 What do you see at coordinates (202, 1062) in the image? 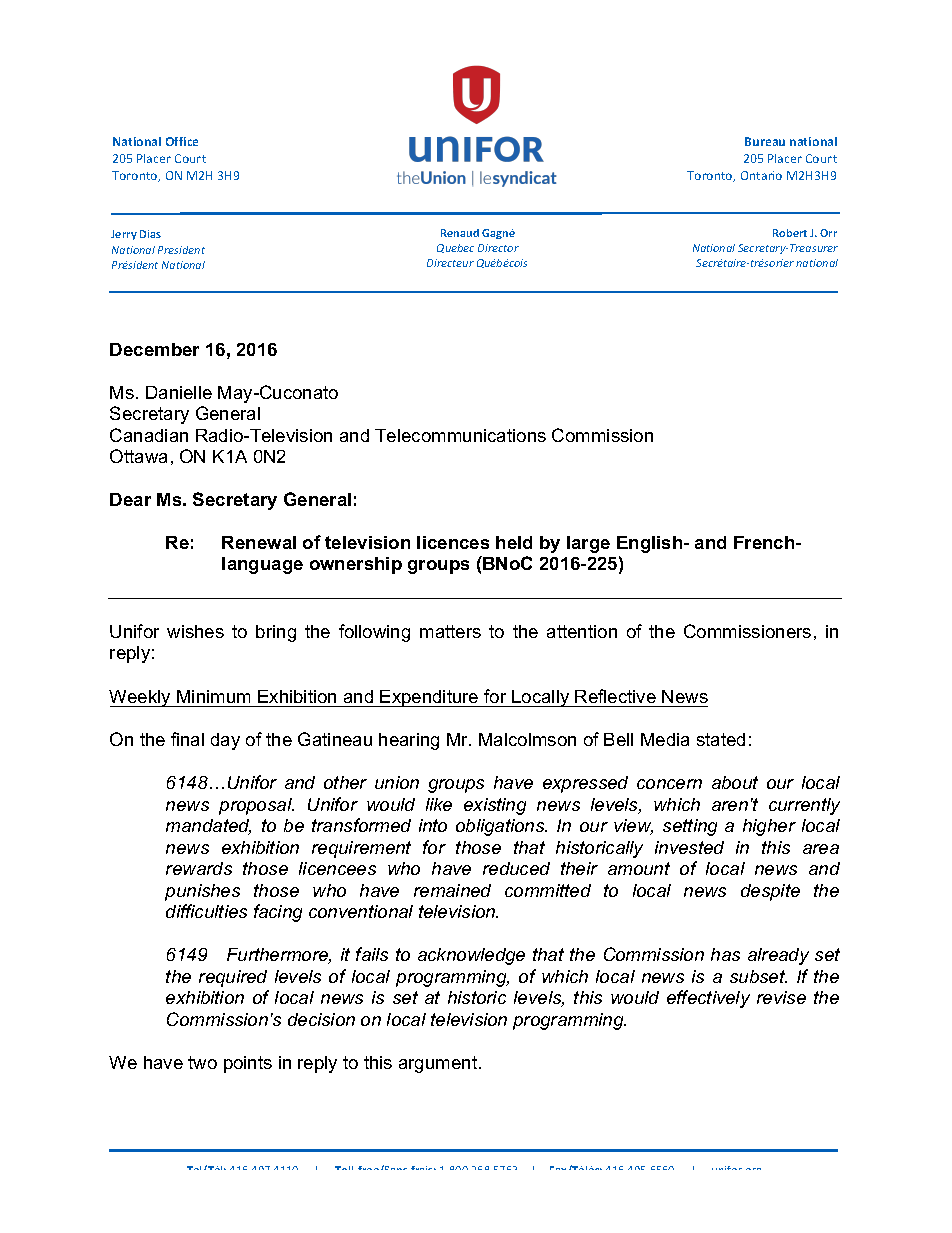
I see `two` at bounding box center [202, 1062].
